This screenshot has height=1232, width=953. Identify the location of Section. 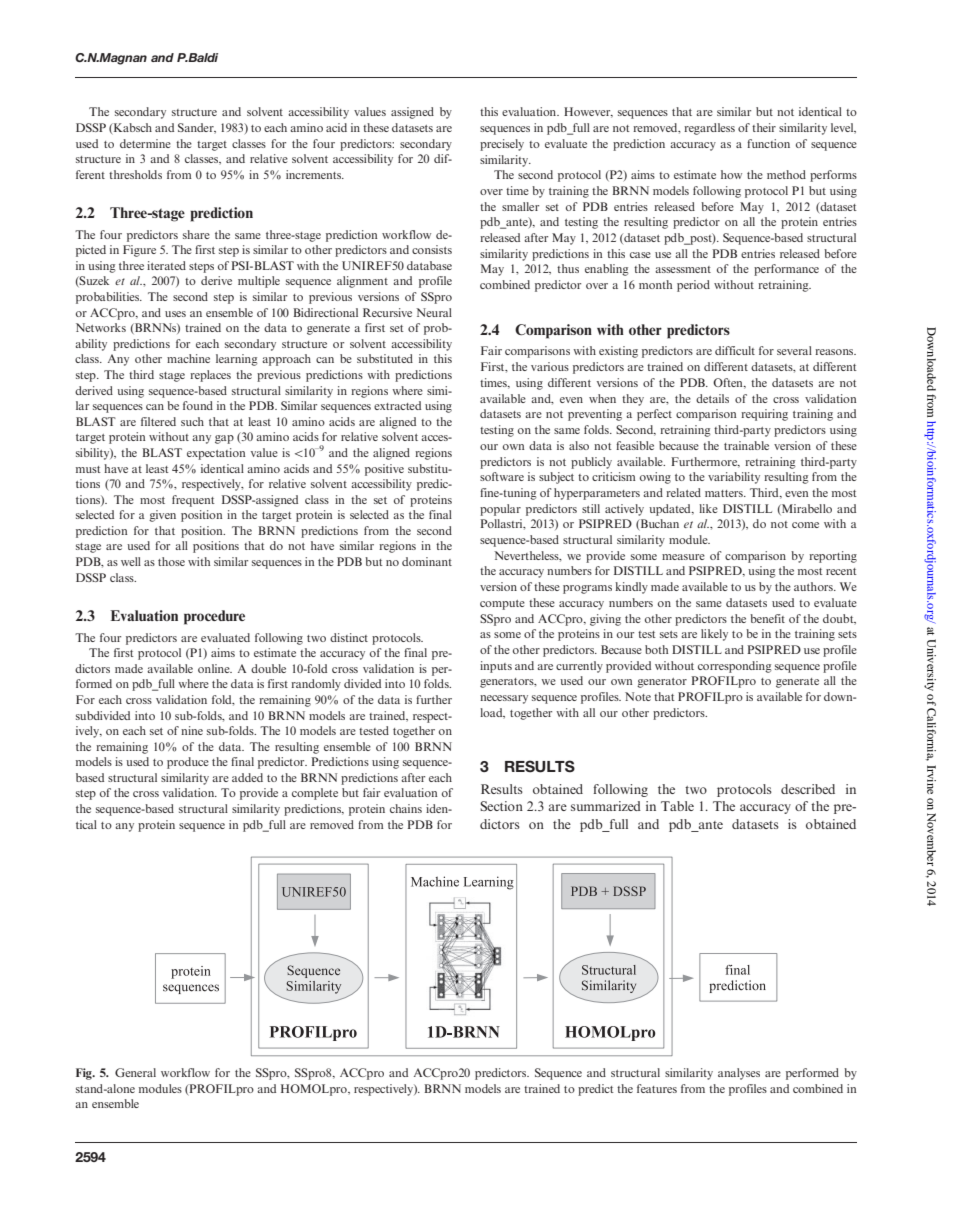
(501, 806).
